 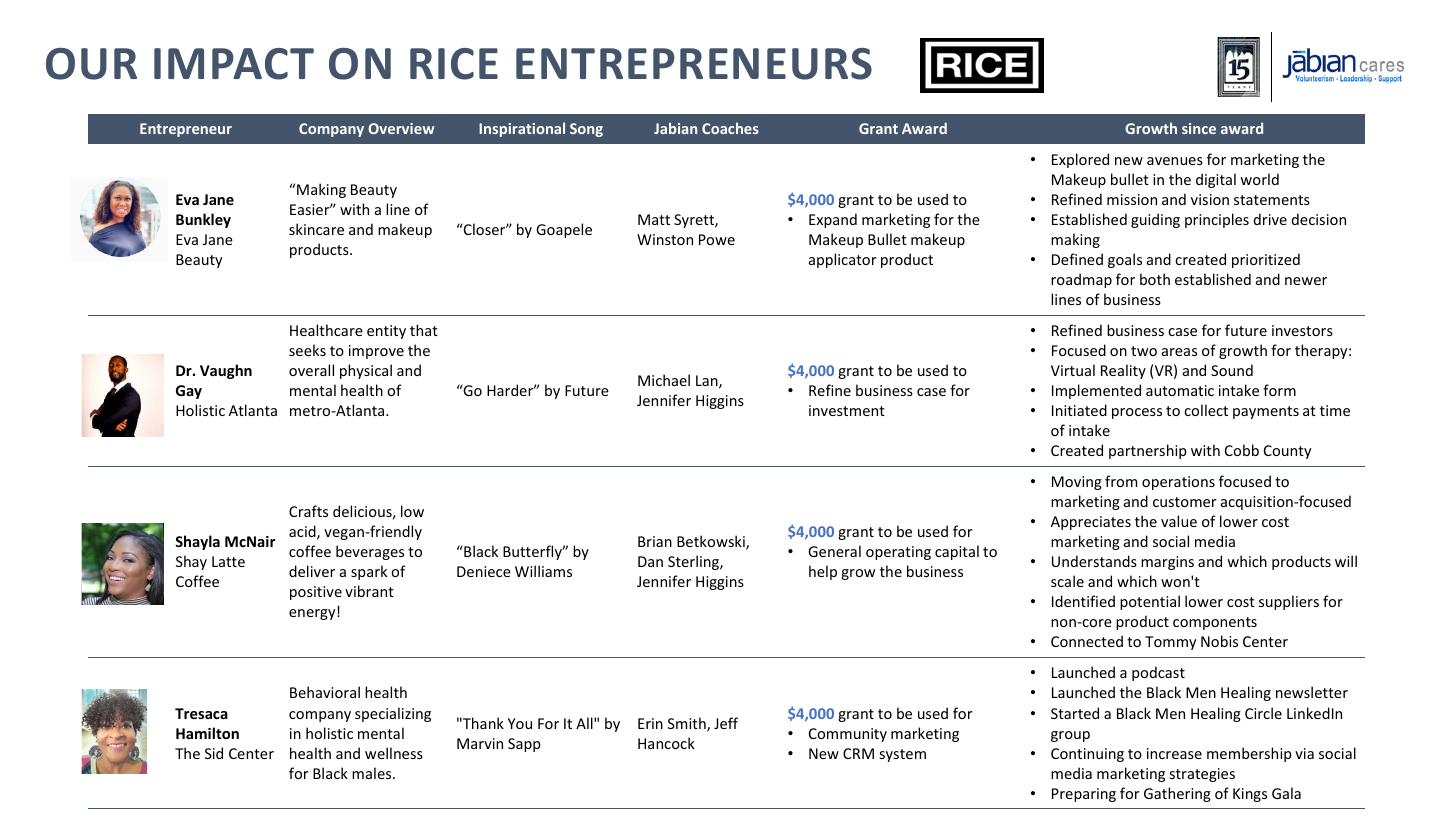 What do you see at coordinates (666, 743) in the screenshot?
I see `Hancock` at bounding box center [666, 743].
